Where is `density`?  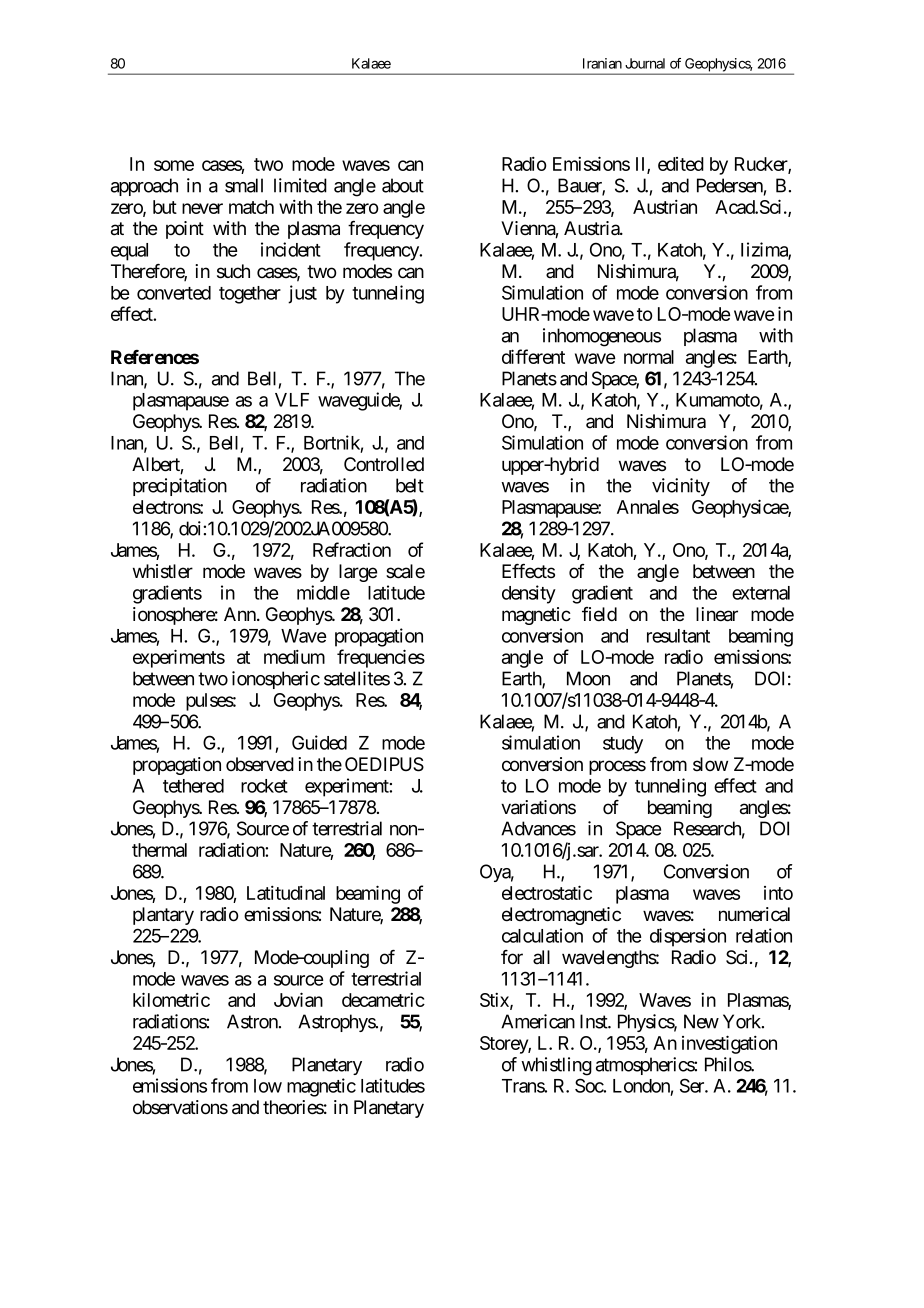 density is located at coordinates (529, 594).
